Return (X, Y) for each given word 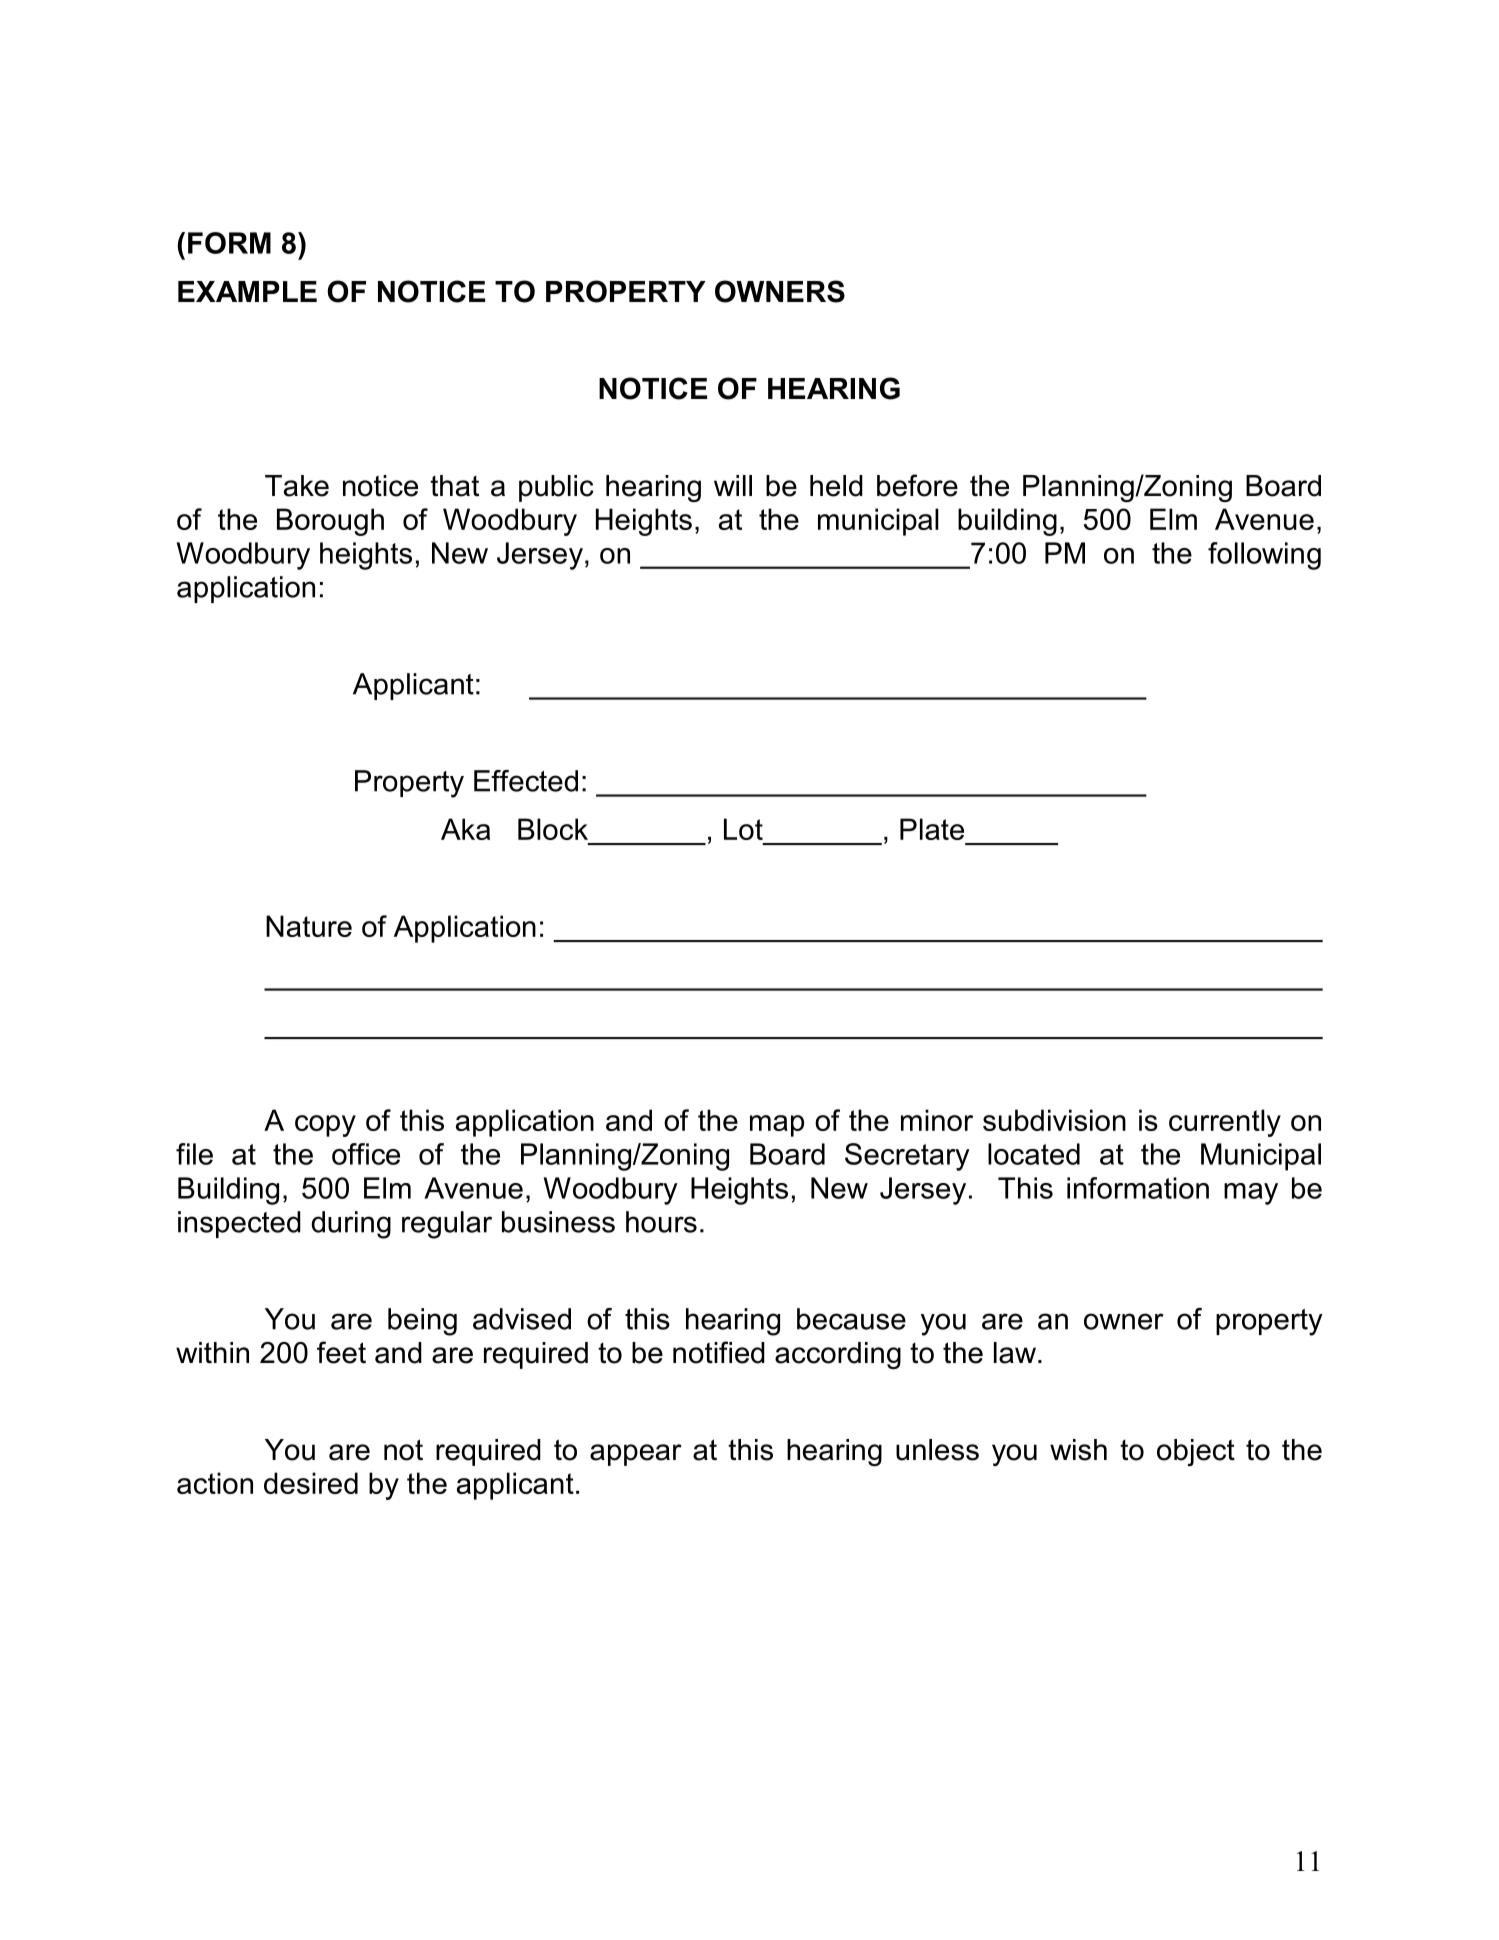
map (777, 1126)
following (1264, 556)
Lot (743, 829)
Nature (309, 926)
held (836, 486)
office (366, 1154)
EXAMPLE (247, 291)
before (917, 485)
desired (311, 1483)
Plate (932, 829)
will (733, 485)
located (1034, 1154)
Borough (330, 522)
